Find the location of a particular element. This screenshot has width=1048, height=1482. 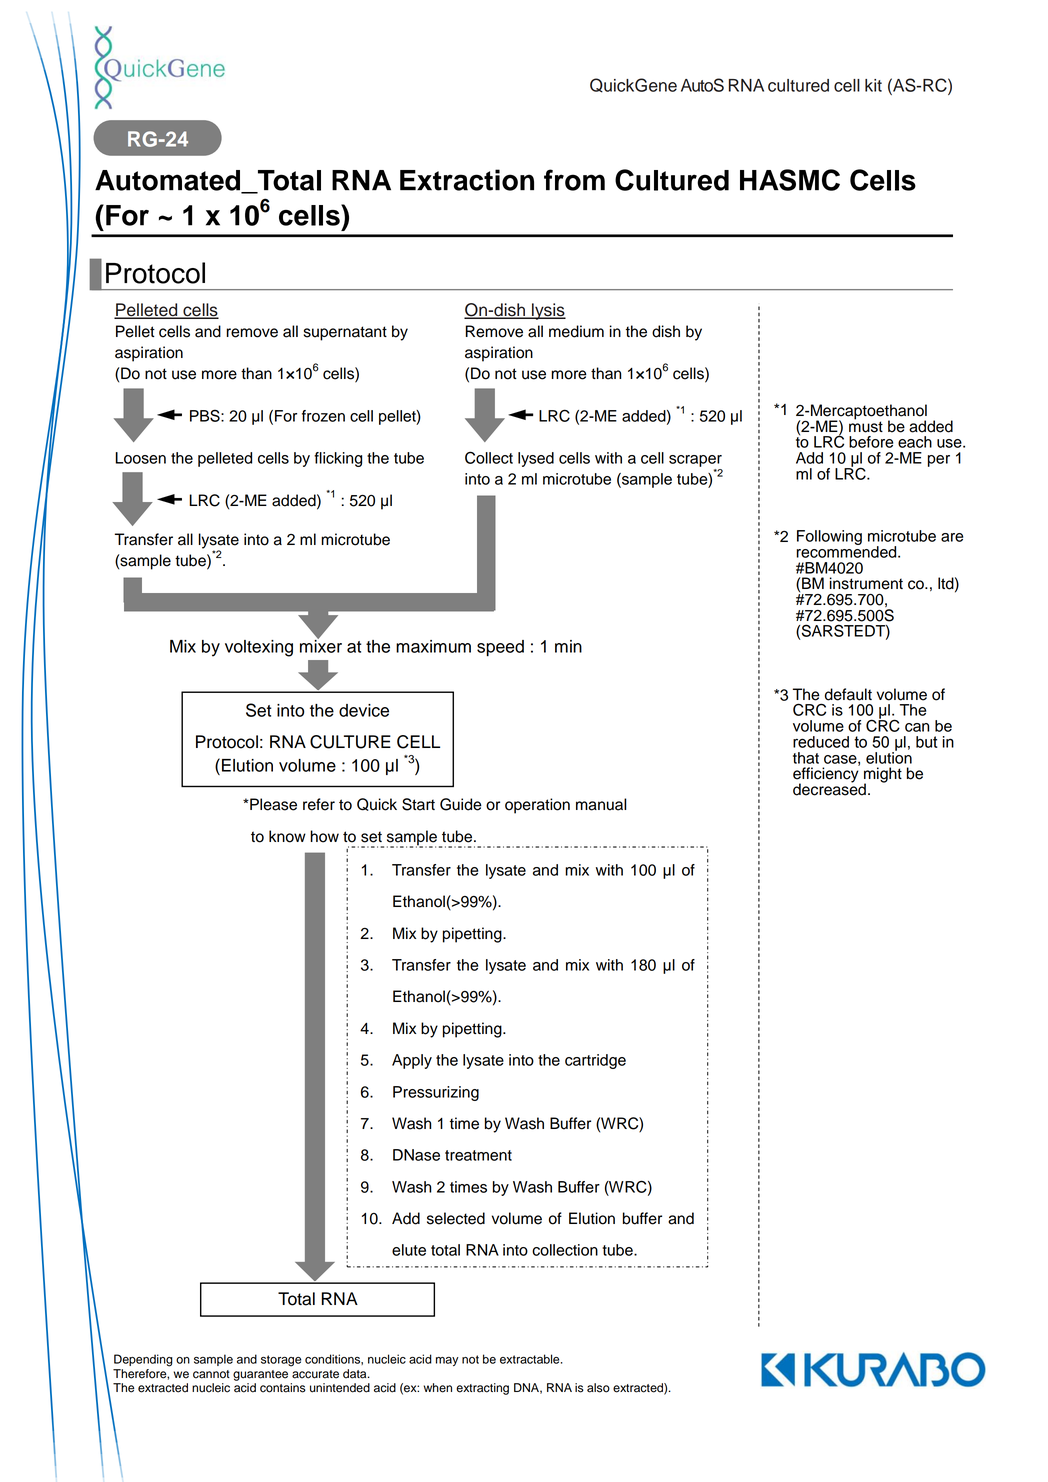

extractable is located at coordinates (531, 1359).
